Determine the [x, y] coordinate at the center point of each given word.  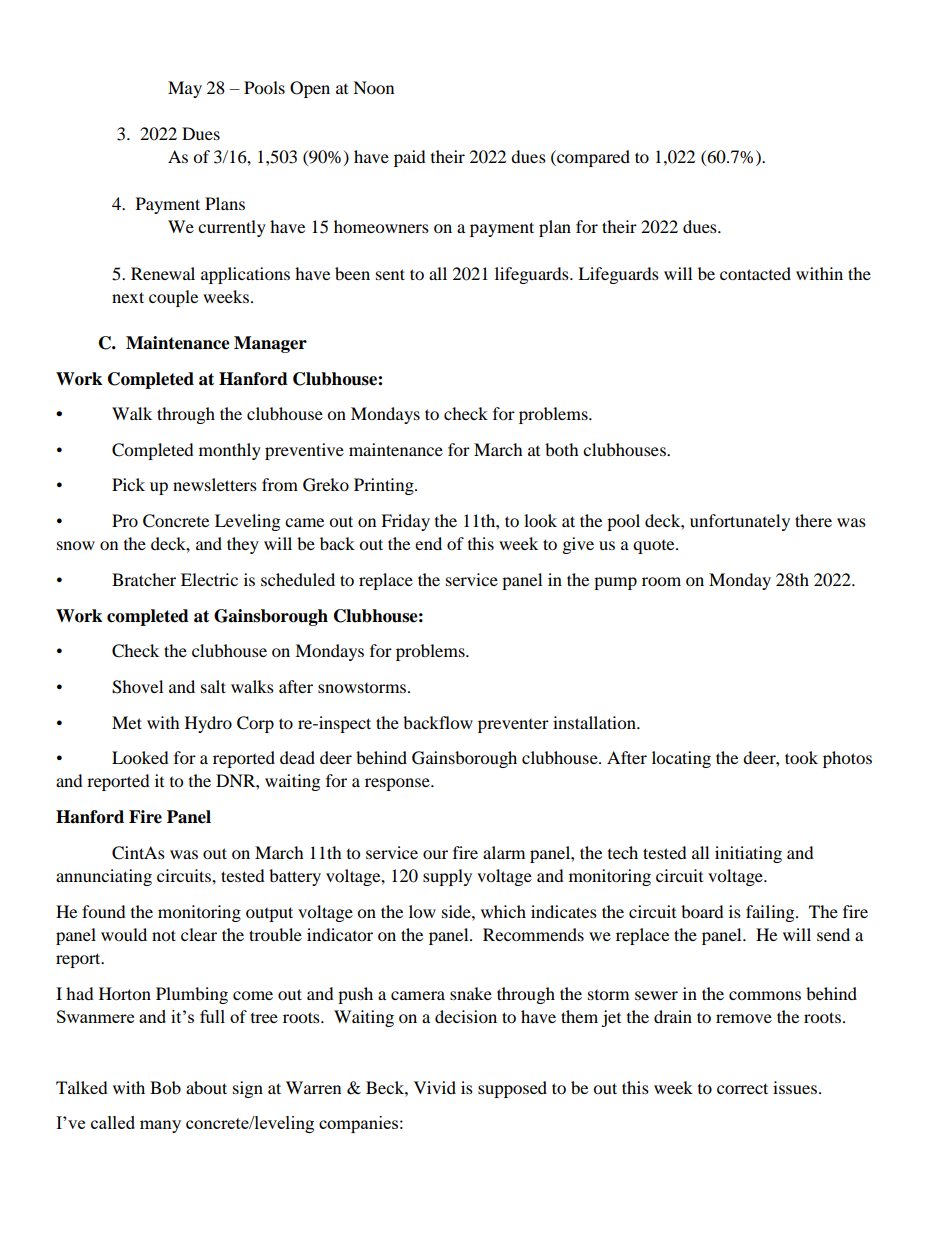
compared [592, 158]
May [185, 89]
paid [410, 158]
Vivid [435, 1087]
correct [742, 1088]
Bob [165, 1087]
